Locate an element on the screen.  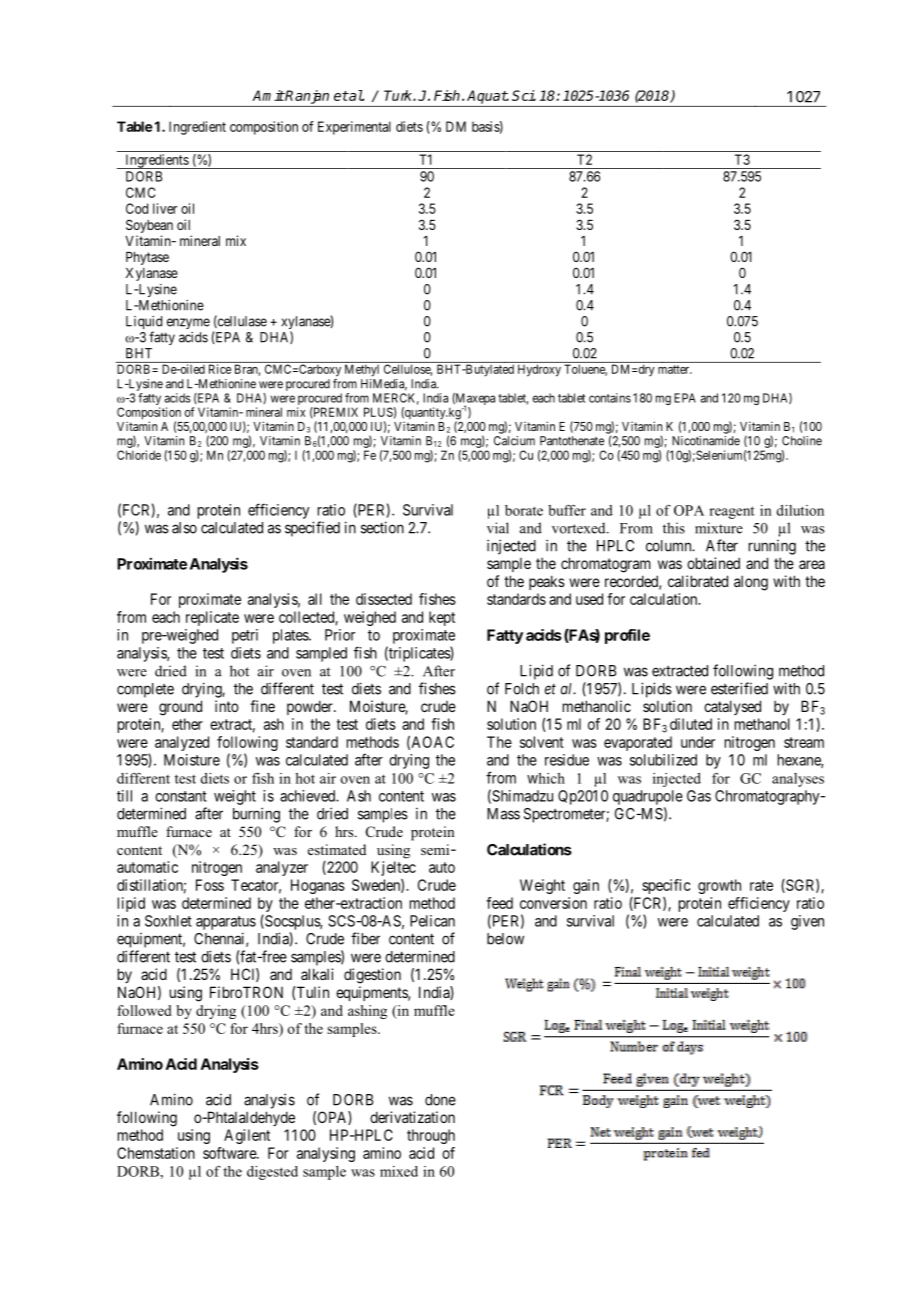
Calcium is located at coordinates (514, 441).
